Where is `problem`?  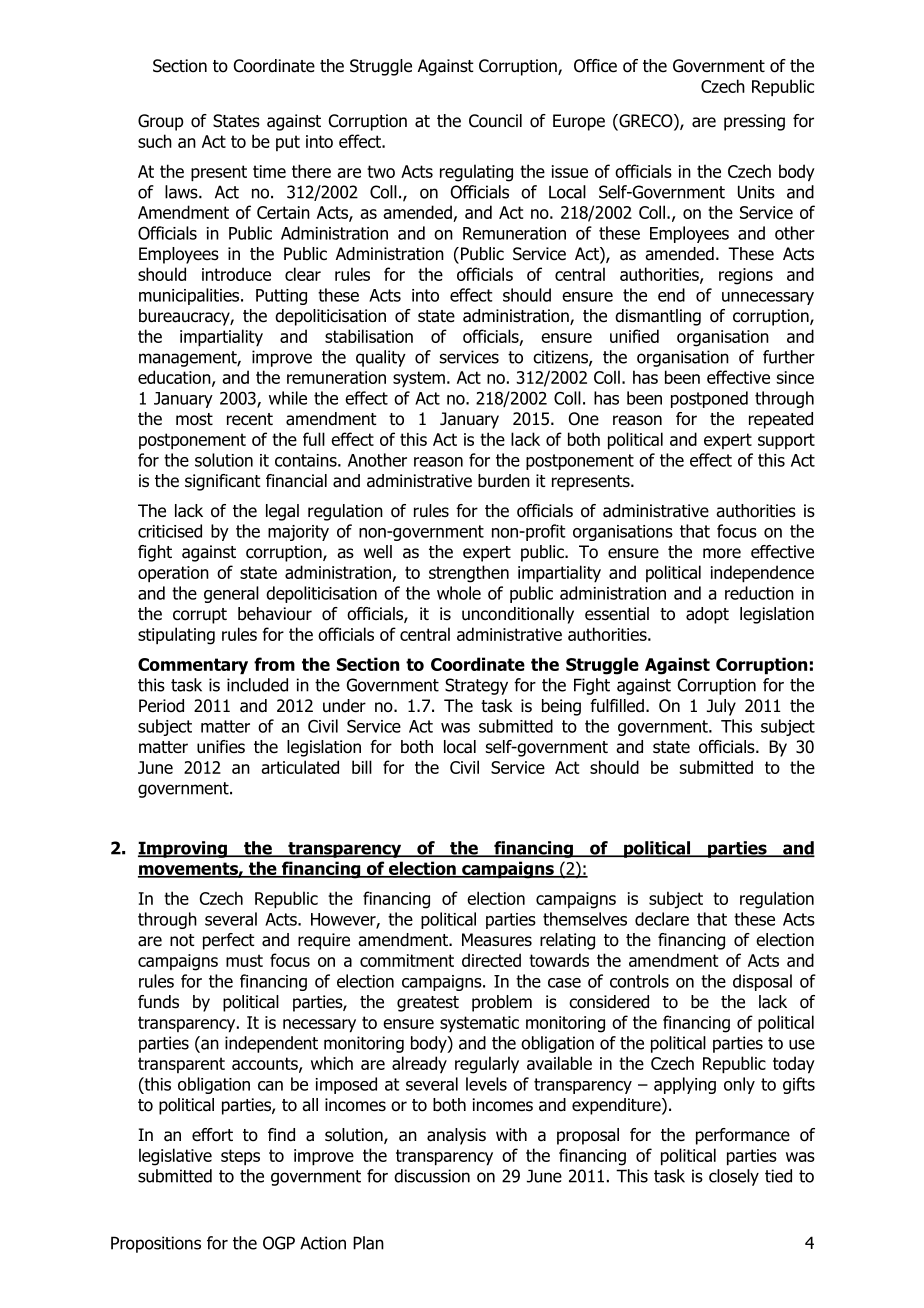
problem is located at coordinates (502, 1003).
